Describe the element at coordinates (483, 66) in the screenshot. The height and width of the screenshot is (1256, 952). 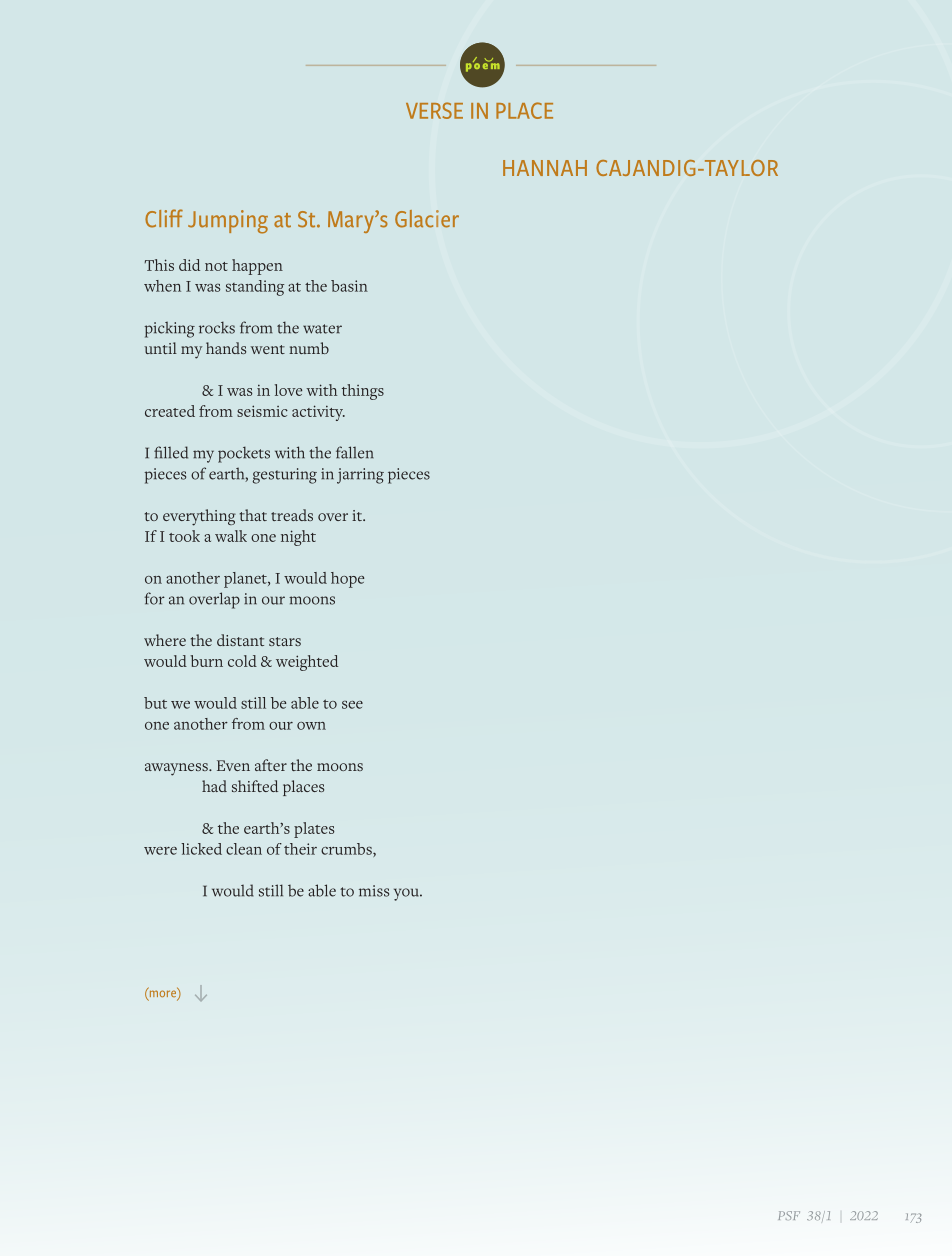
I see `poem` at that location.
